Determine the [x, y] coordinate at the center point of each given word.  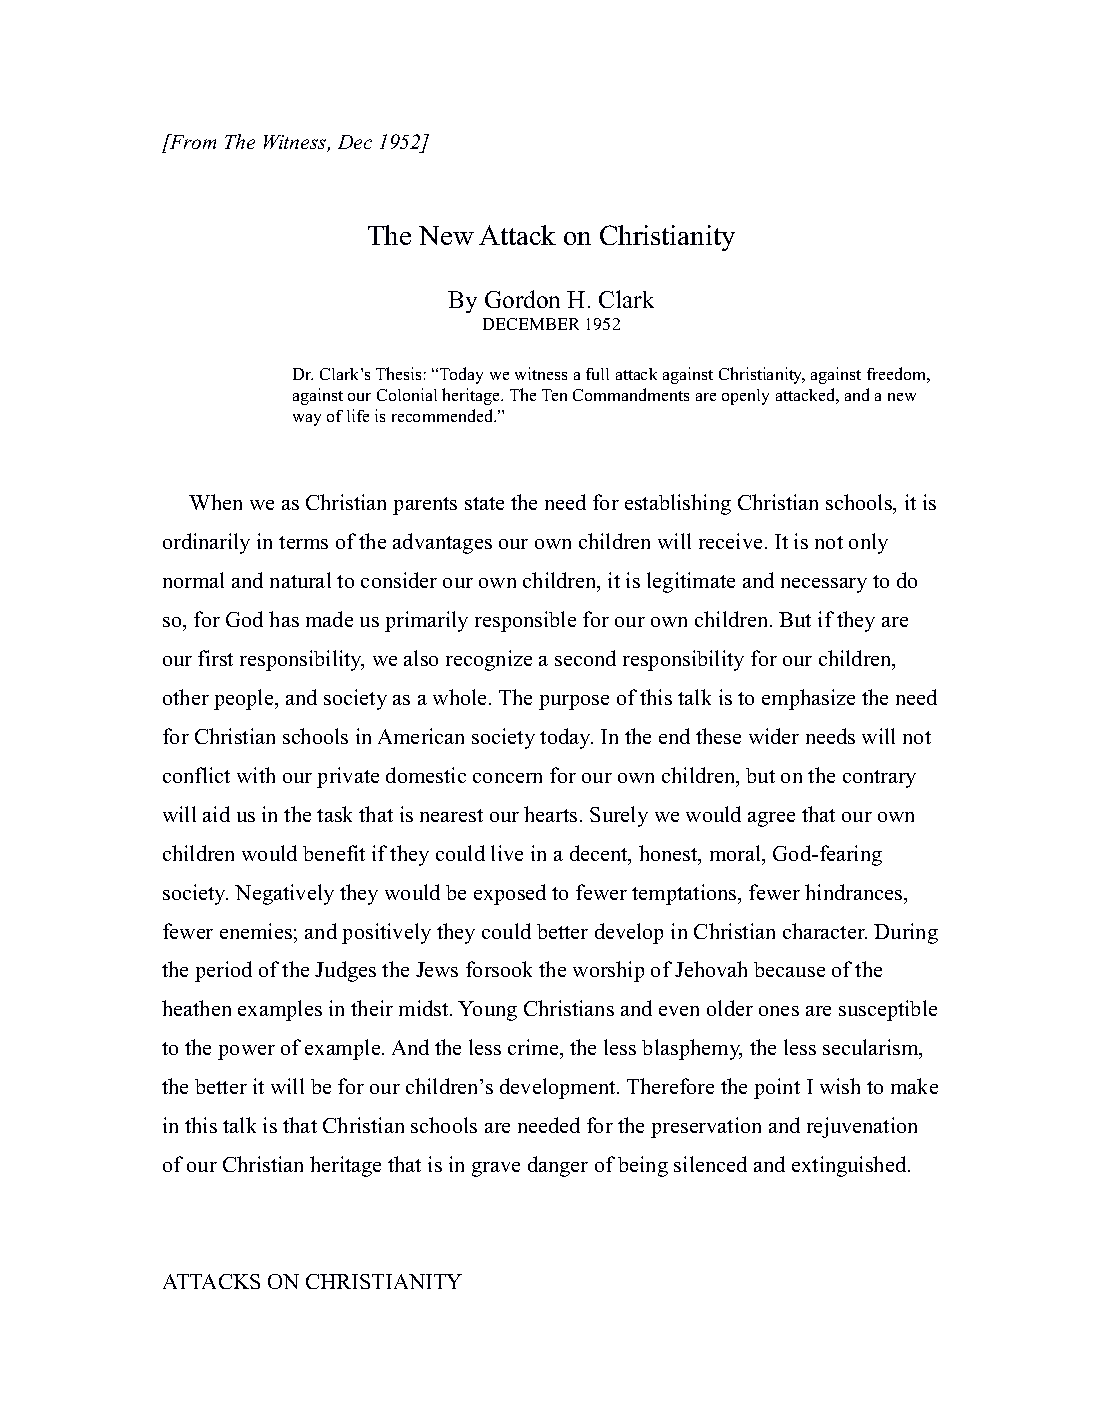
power [246, 1052]
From [192, 141]
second [585, 658]
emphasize [808, 699]
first [215, 658]
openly [745, 397]
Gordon [522, 299]
